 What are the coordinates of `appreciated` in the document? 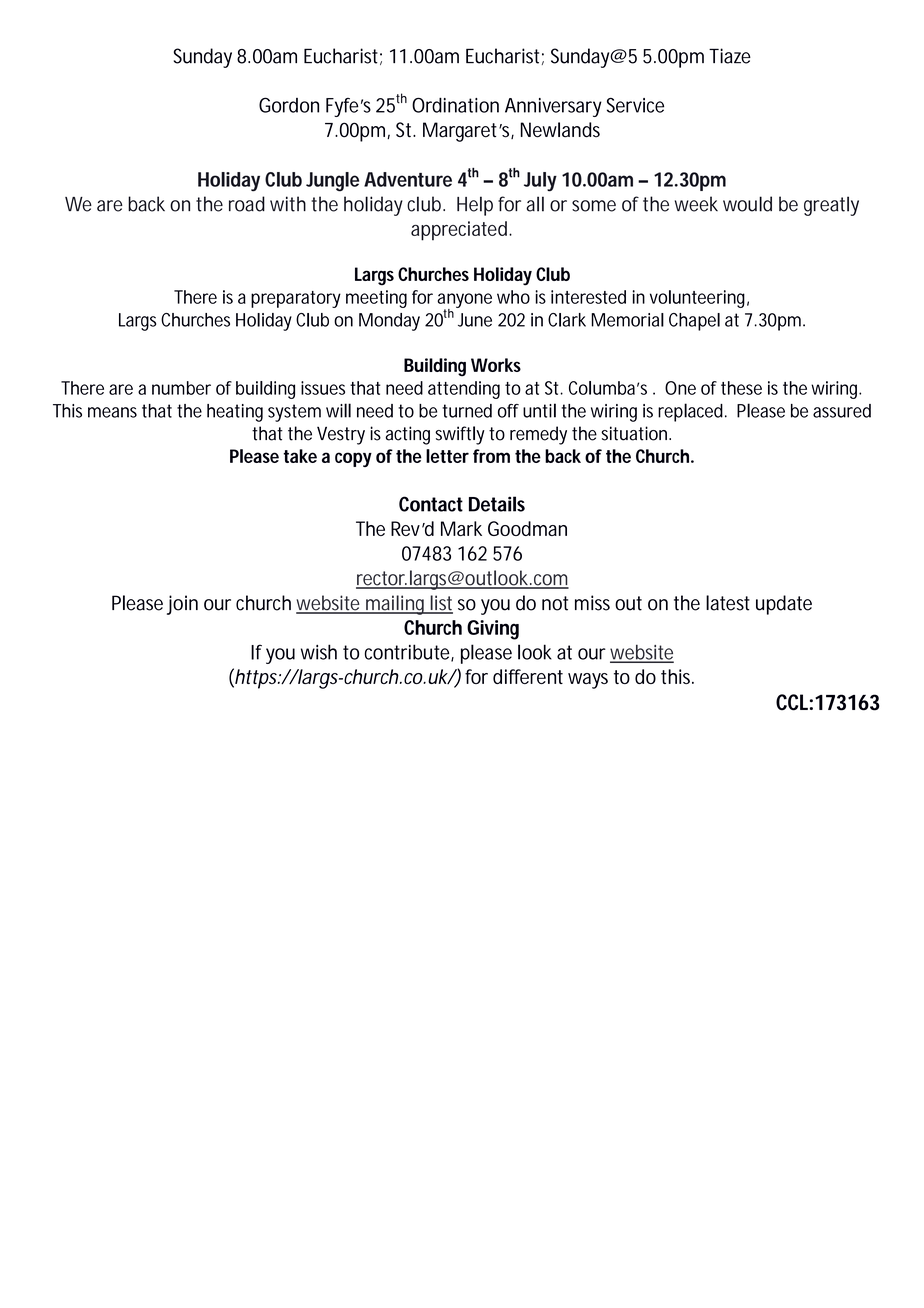 It's located at (459, 231).
